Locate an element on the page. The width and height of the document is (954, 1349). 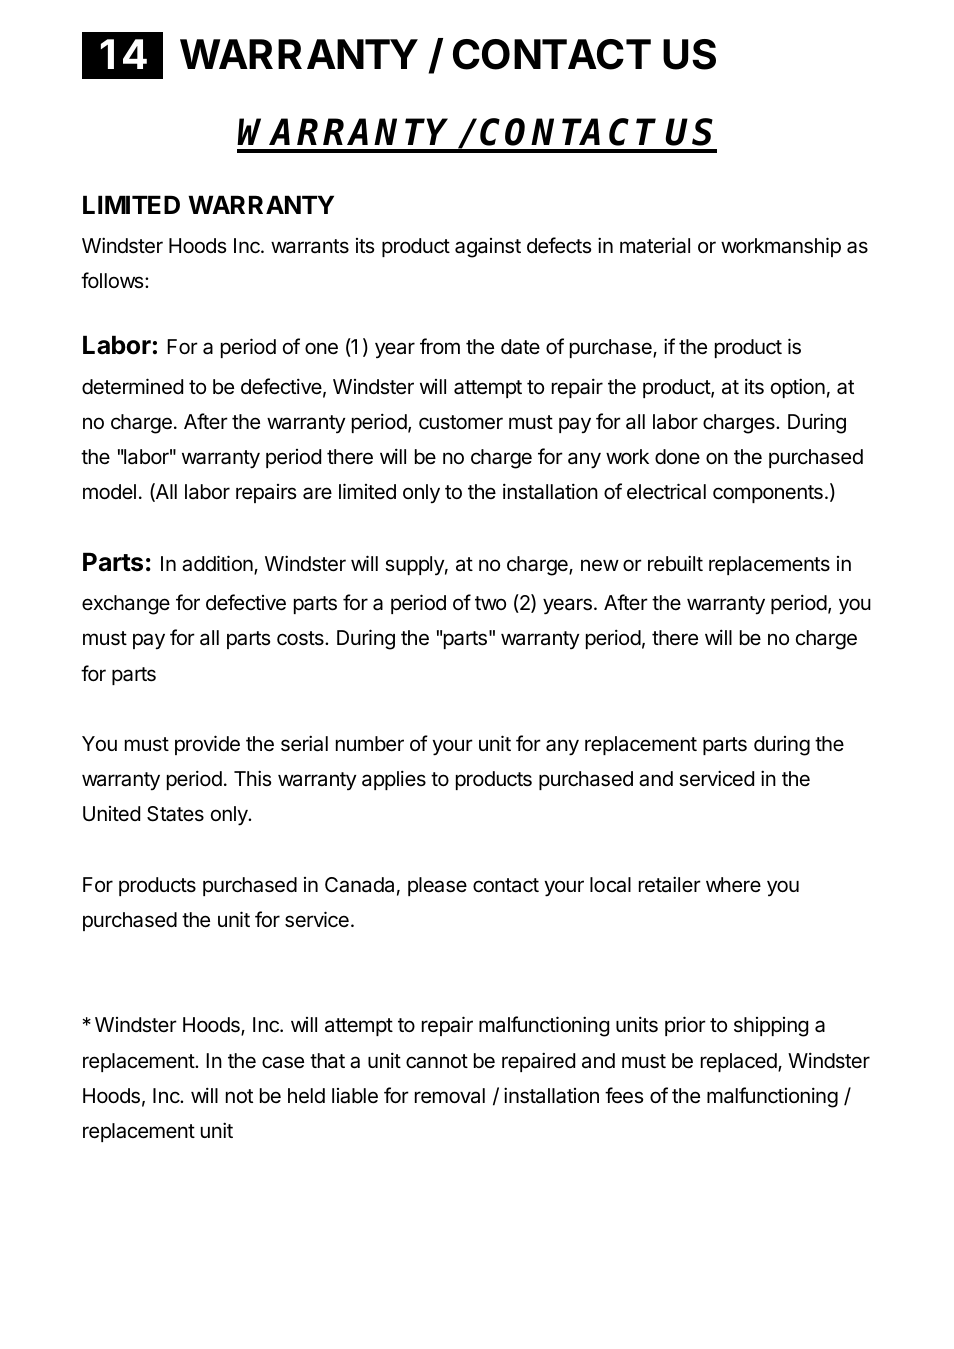
please is located at coordinates (437, 886).
